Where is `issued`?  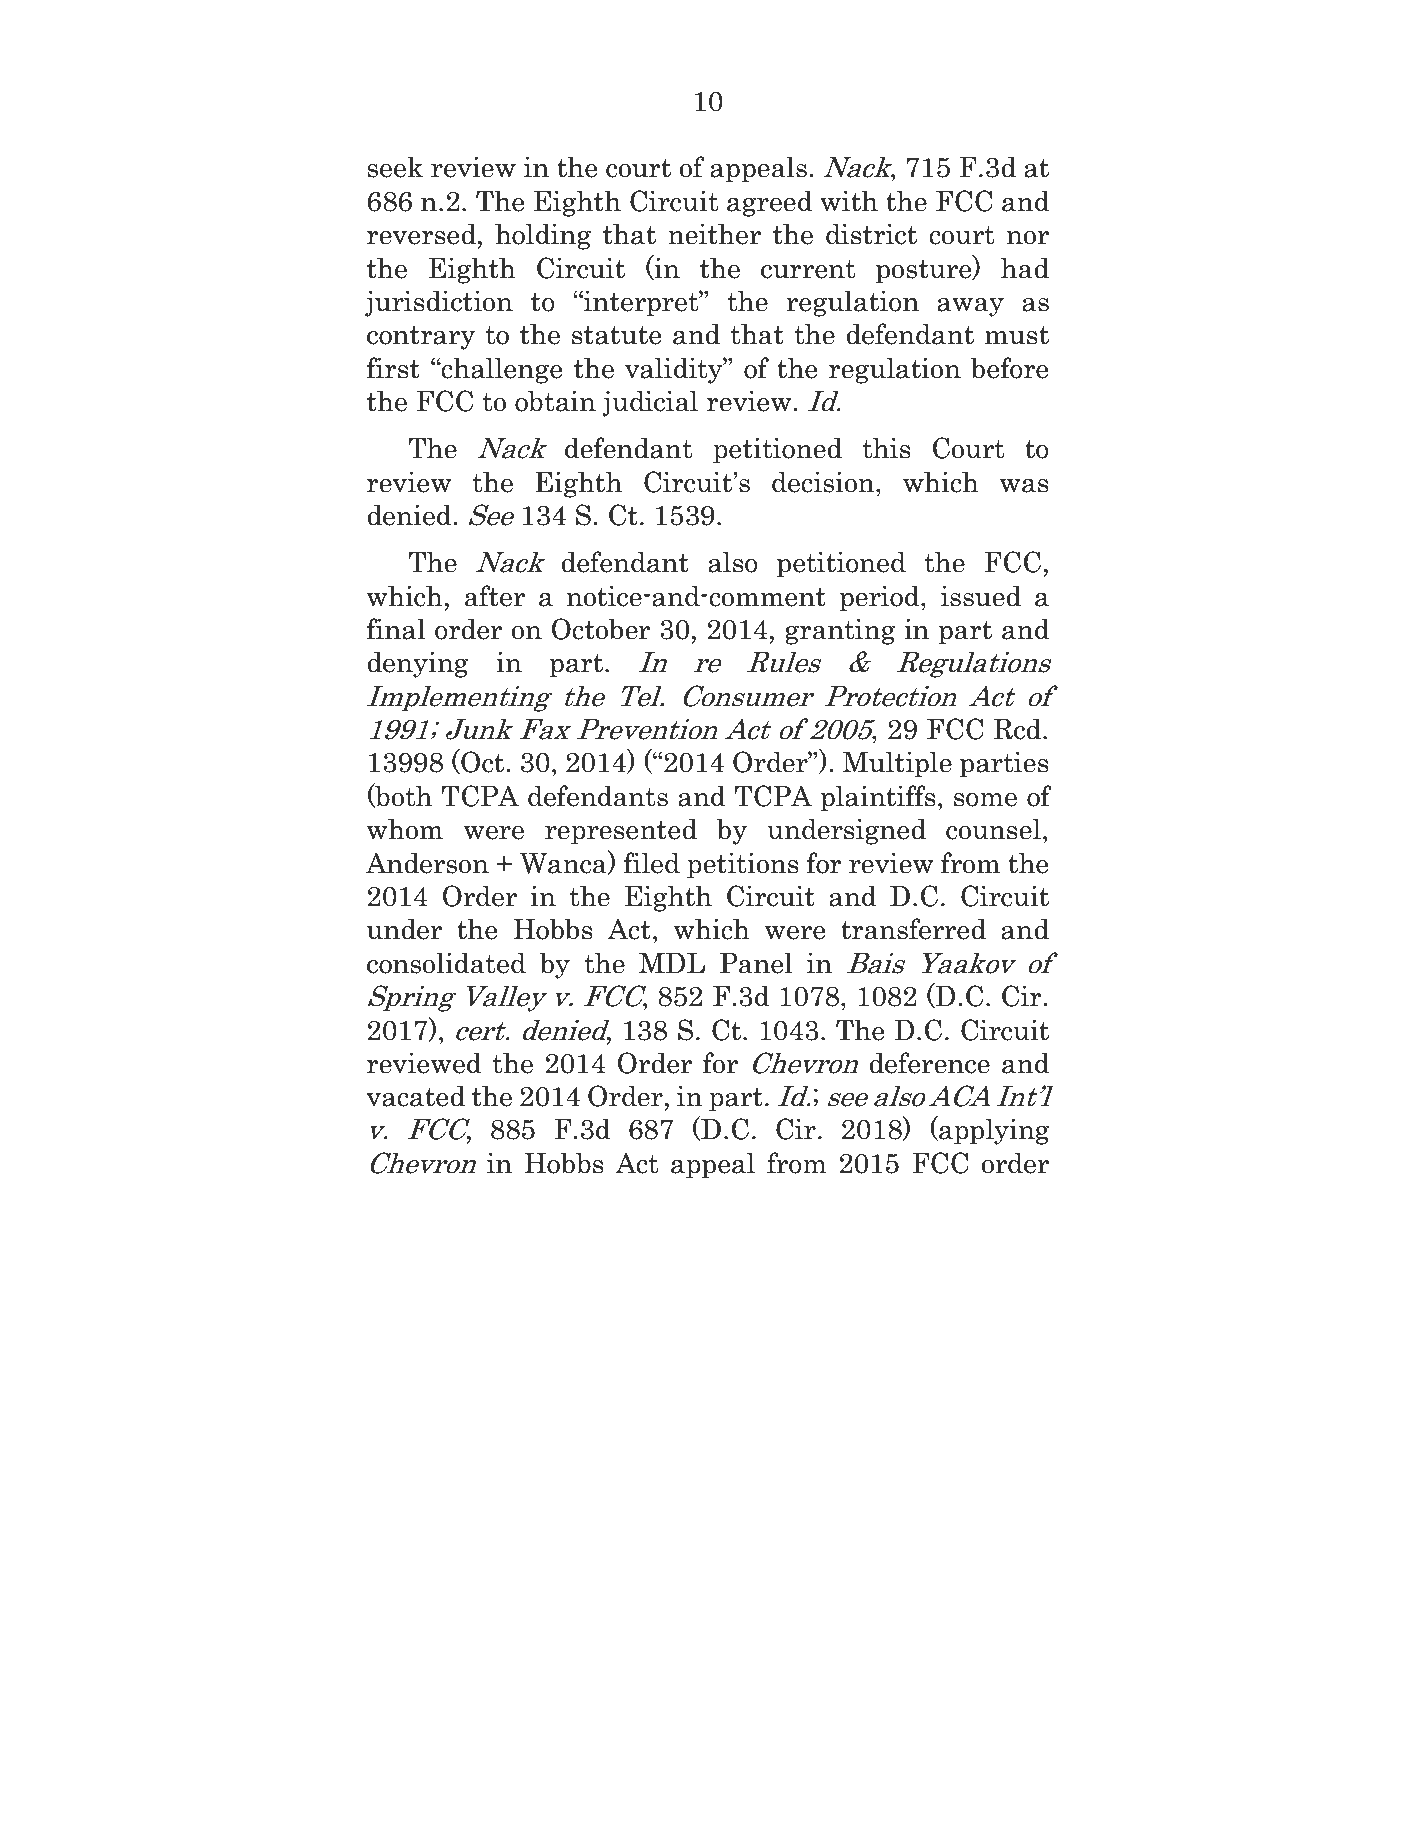 issued is located at coordinates (981, 596).
